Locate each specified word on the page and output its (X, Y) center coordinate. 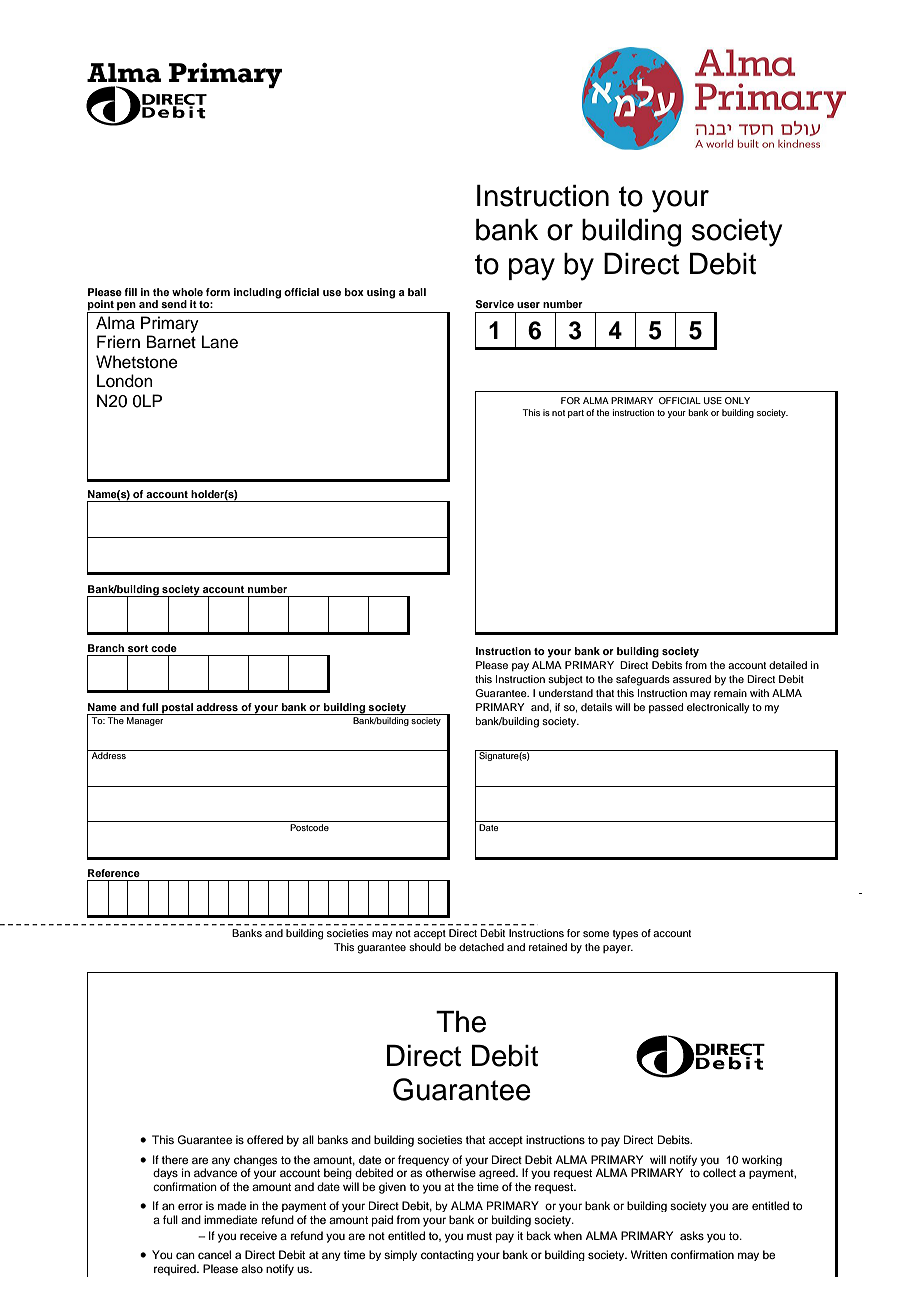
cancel (214, 1254)
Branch (106, 648)
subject (565, 680)
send (174, 304)
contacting (447, 1255)
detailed (788, 665)
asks (692, 1235)
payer (618, 949)
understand (566, 693)
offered (265, 1139)
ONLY (737, 400)
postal (177, 709)
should (425, 947)
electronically (718, 708)
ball (417, 292)
